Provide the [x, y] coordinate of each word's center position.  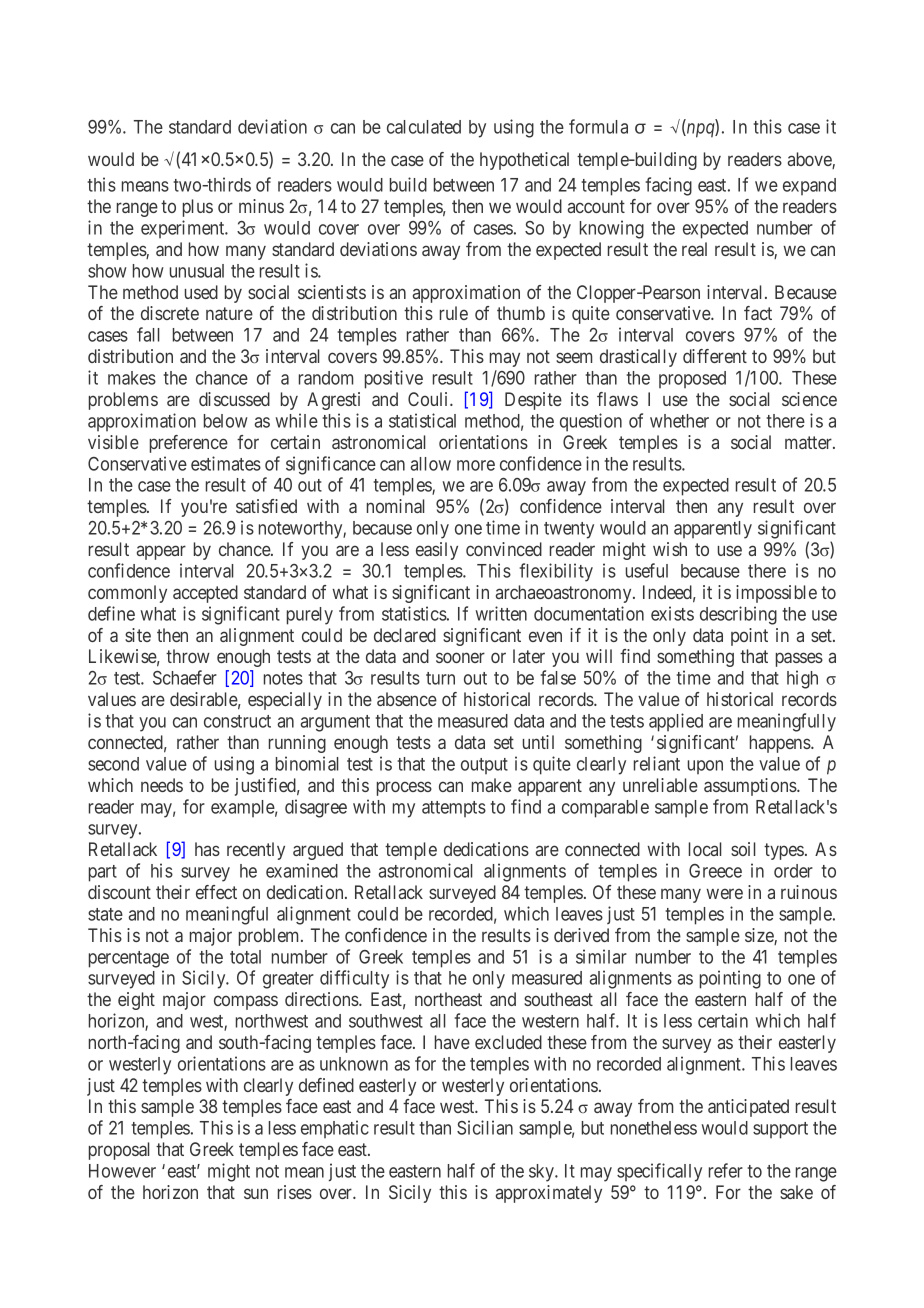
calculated [424, 127]
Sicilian [485, 1127]
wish [670, 549]
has [207, 849]
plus [198, 208]
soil [743, 849]
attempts [454, 809]
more [476, 465]
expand [809, 186]
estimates [226, 463]
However [122, 1171]
